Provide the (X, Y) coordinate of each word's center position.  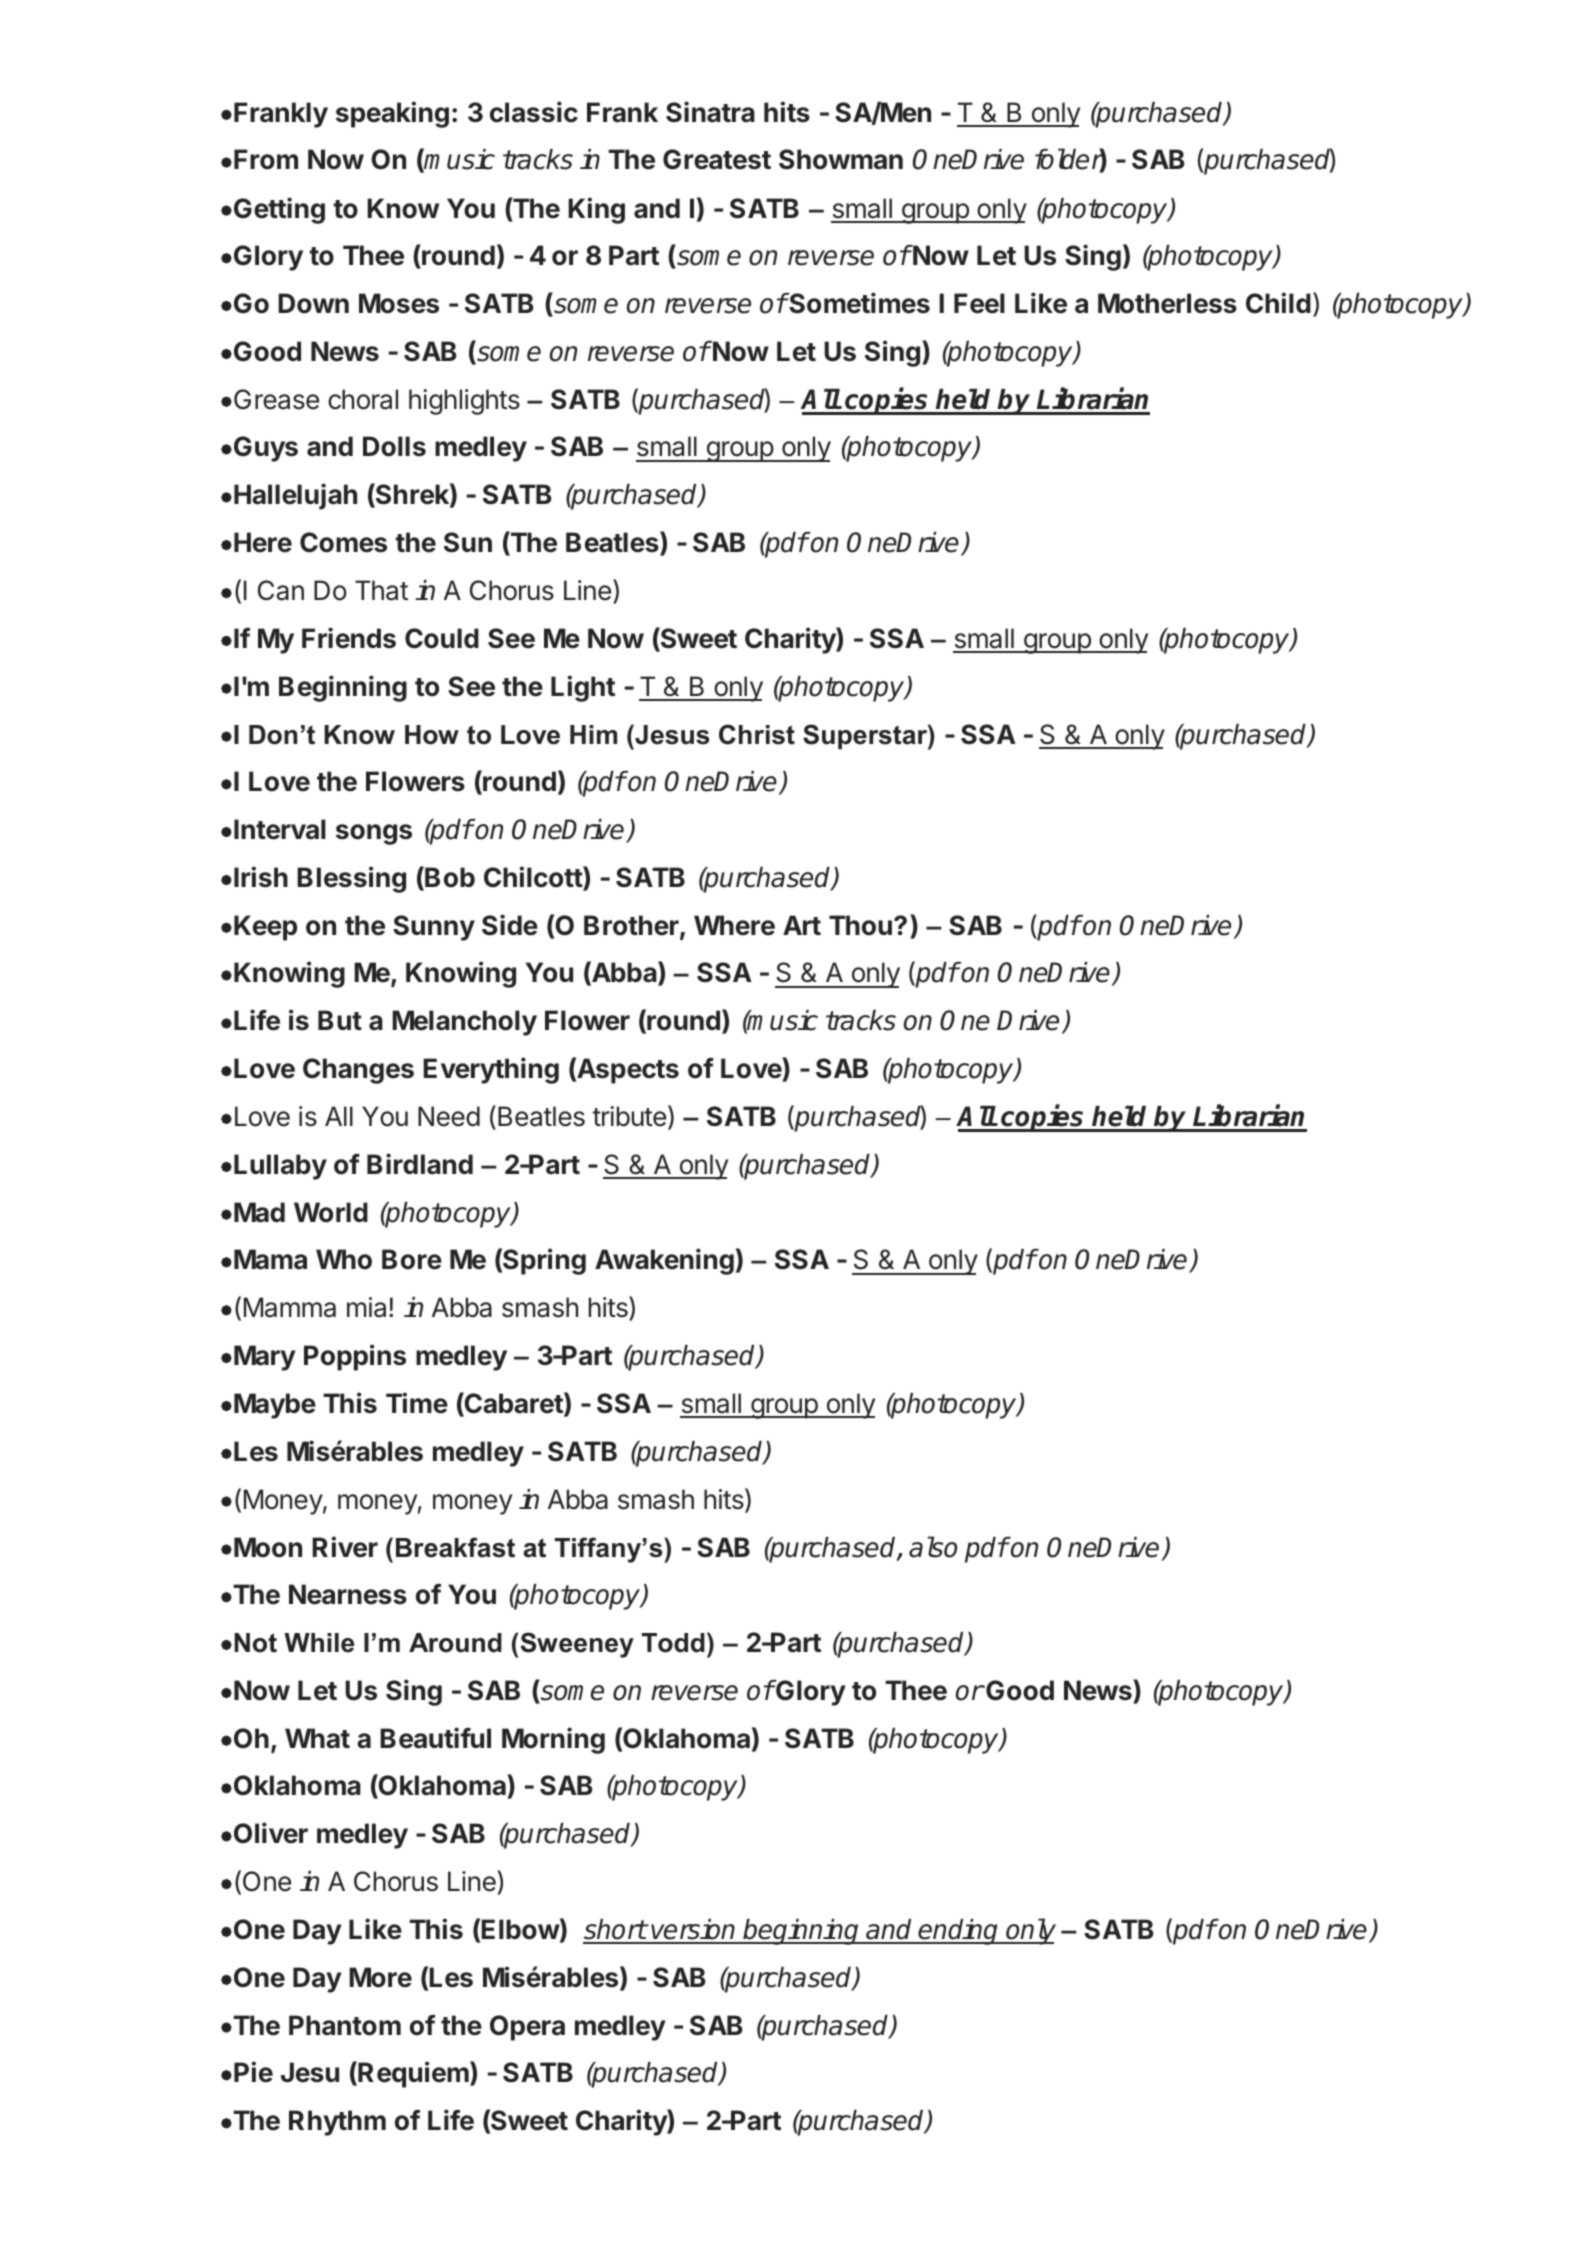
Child (1278, 303)
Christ (757, 734)
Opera (527, 2028)
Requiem (413, 2074)
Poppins (355, 1357)
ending (959, 1932)
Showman (841, 159)
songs (374, 834)
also (933, 1547)
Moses (399, 303)
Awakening (664, 1261)
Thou (860, 925)
